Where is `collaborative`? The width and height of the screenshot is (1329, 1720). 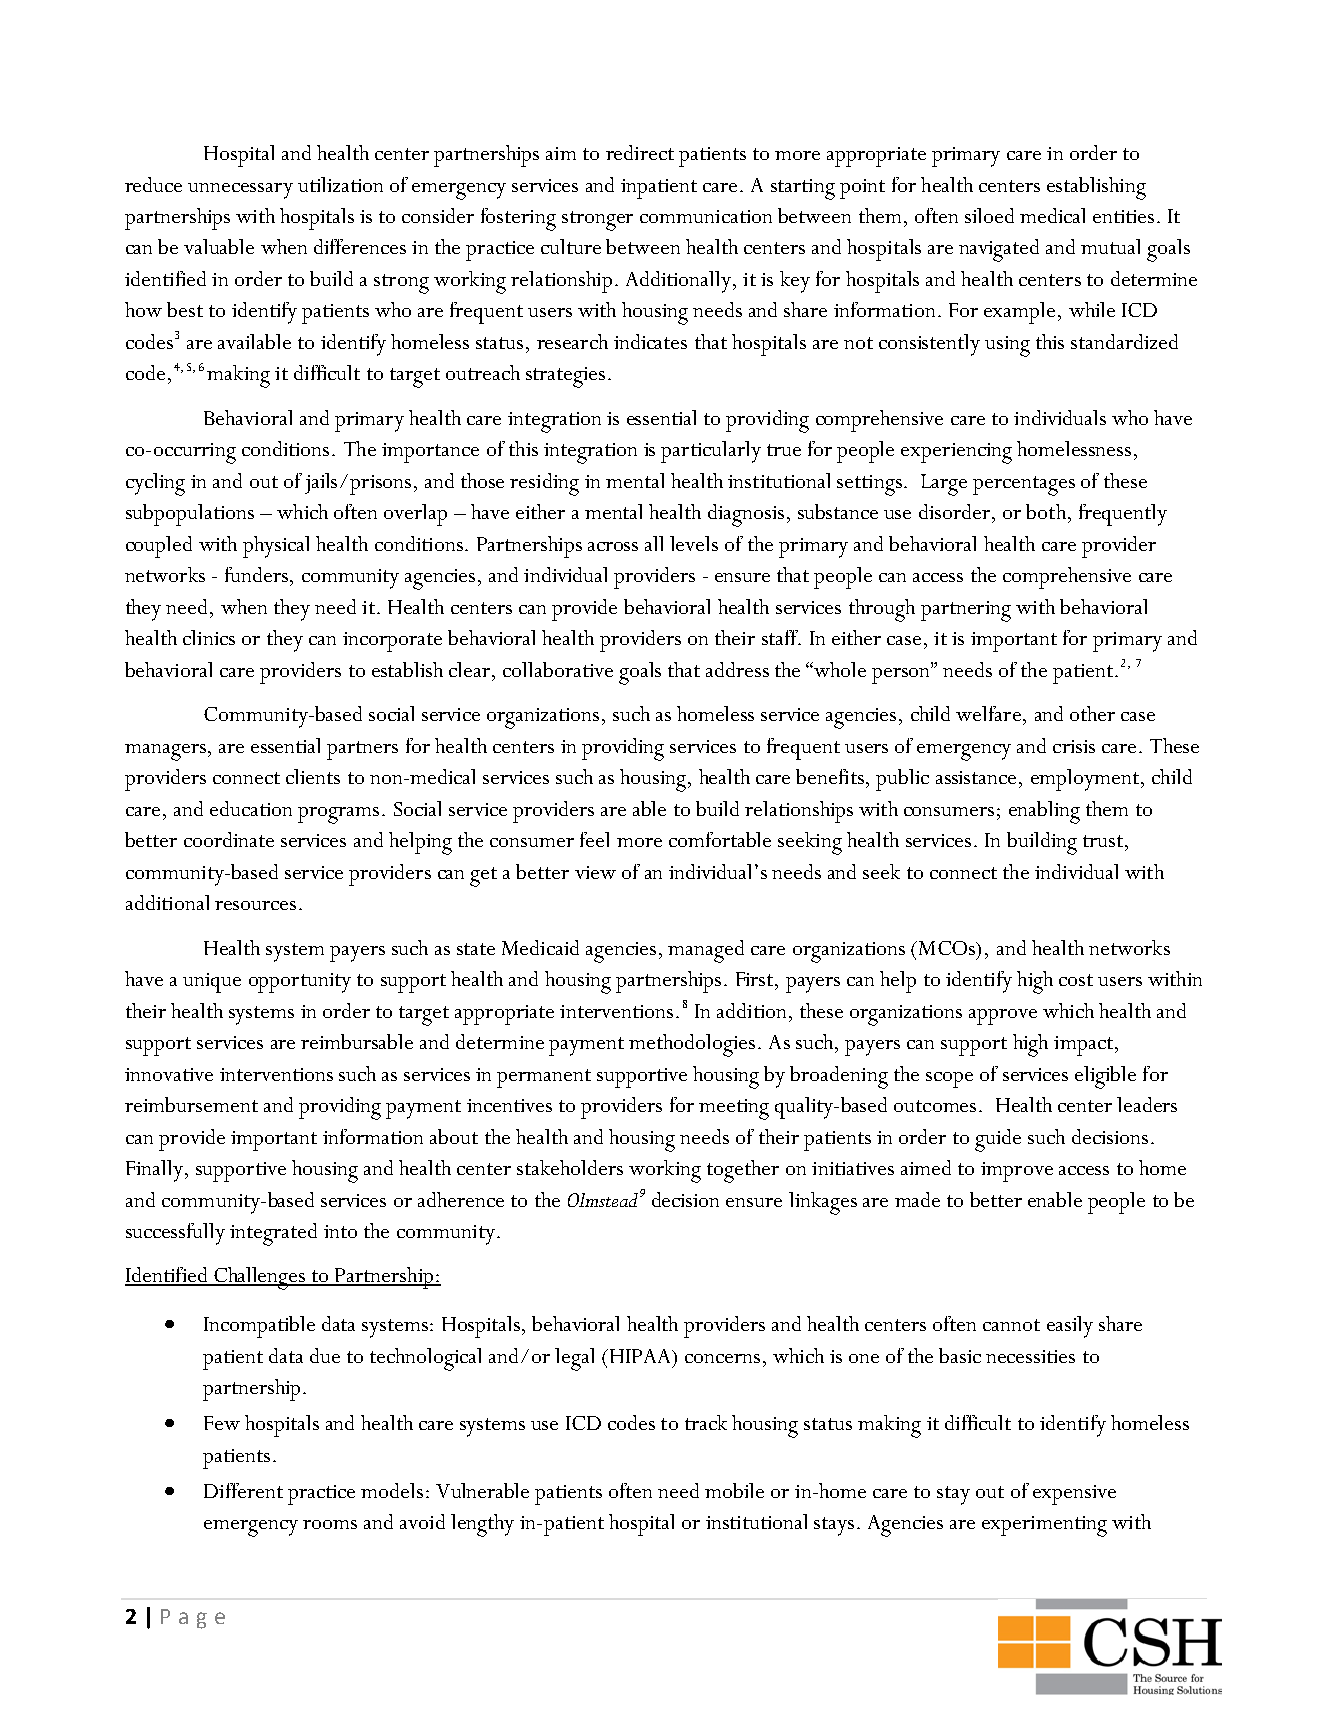
collaborative is located at coordinates (558, 669).
